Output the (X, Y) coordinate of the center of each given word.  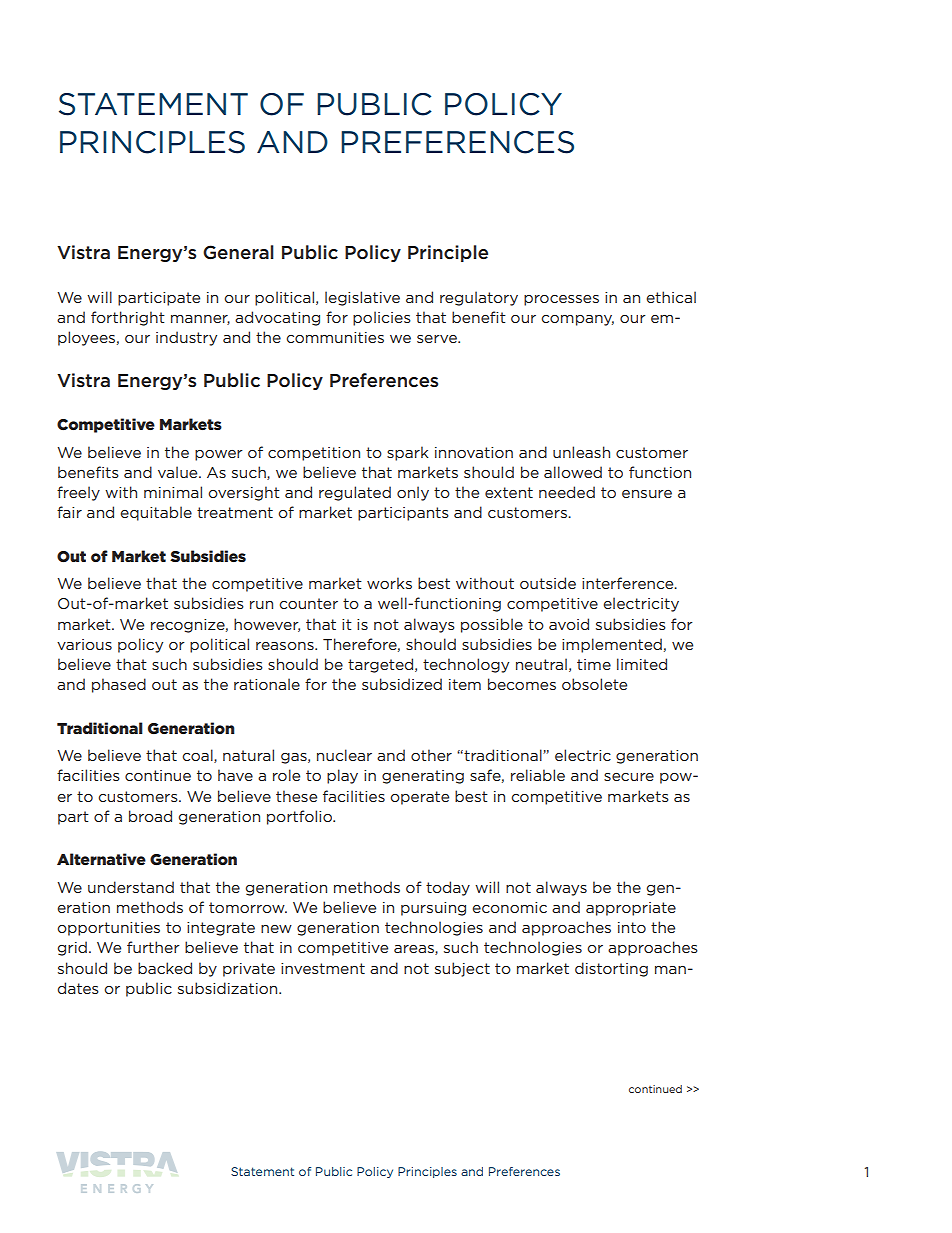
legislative (362, 298)
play (342, 776)
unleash (581, 452)
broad (150, 816)
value (179, 472)
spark (408, 453)
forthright (128, 318)
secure (629, 777)
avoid (569, 624)
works (389, 583)
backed (165, 968)
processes (561, 300)
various (84, 644)
